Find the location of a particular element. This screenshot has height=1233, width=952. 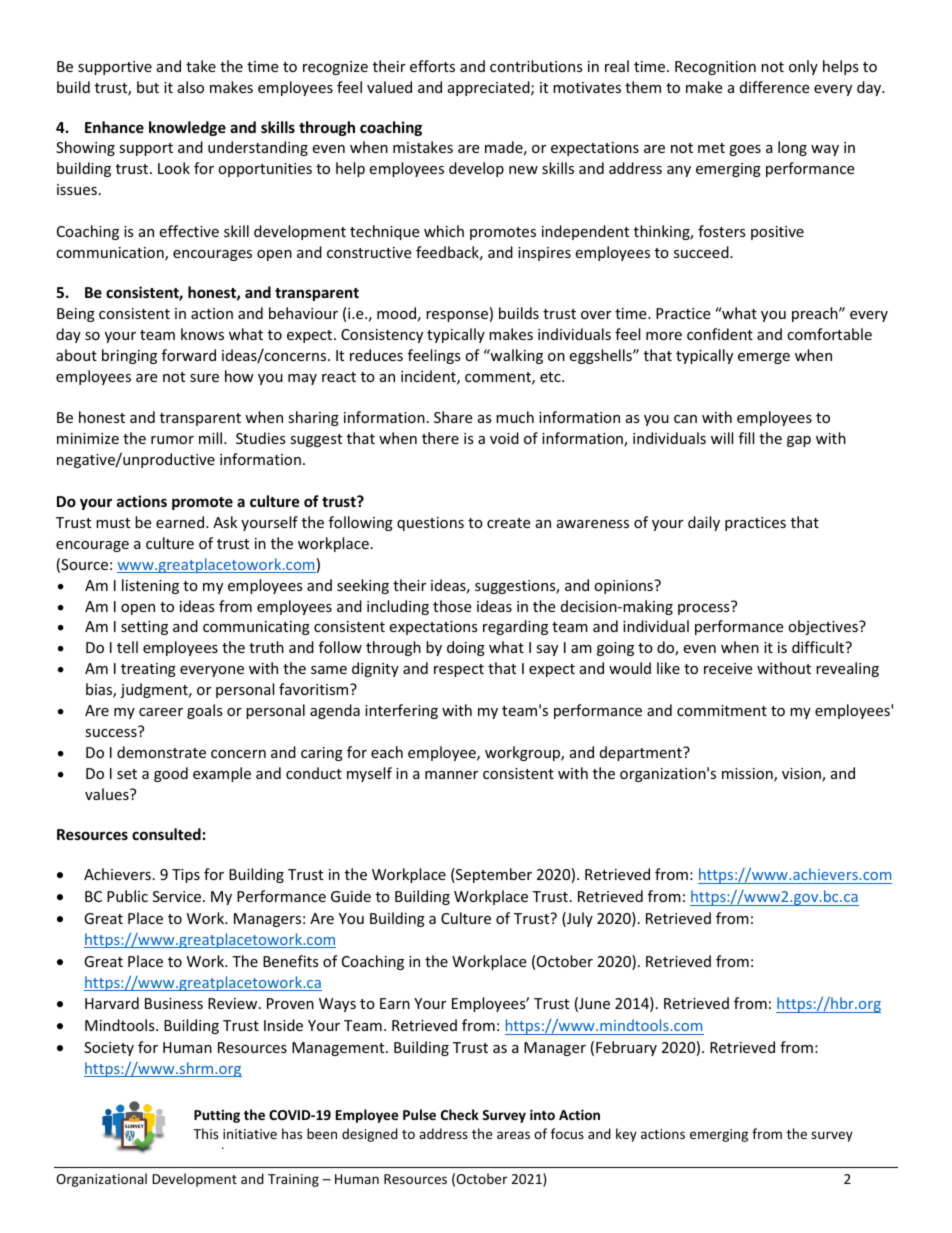

those is located at coordinates (452, 606).
